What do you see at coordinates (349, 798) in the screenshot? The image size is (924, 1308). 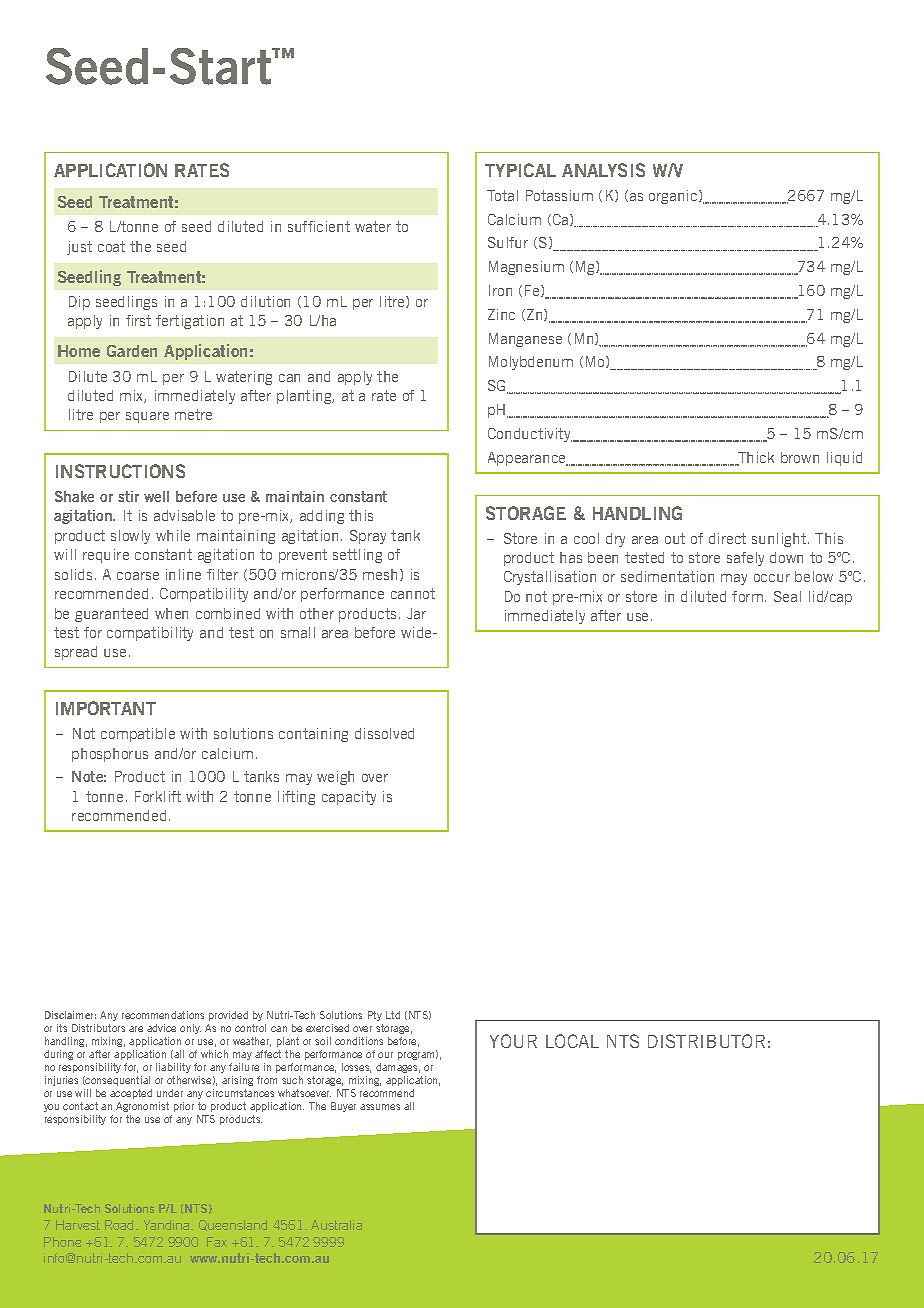 I see `capacity` at bounding box center [349, 798].
